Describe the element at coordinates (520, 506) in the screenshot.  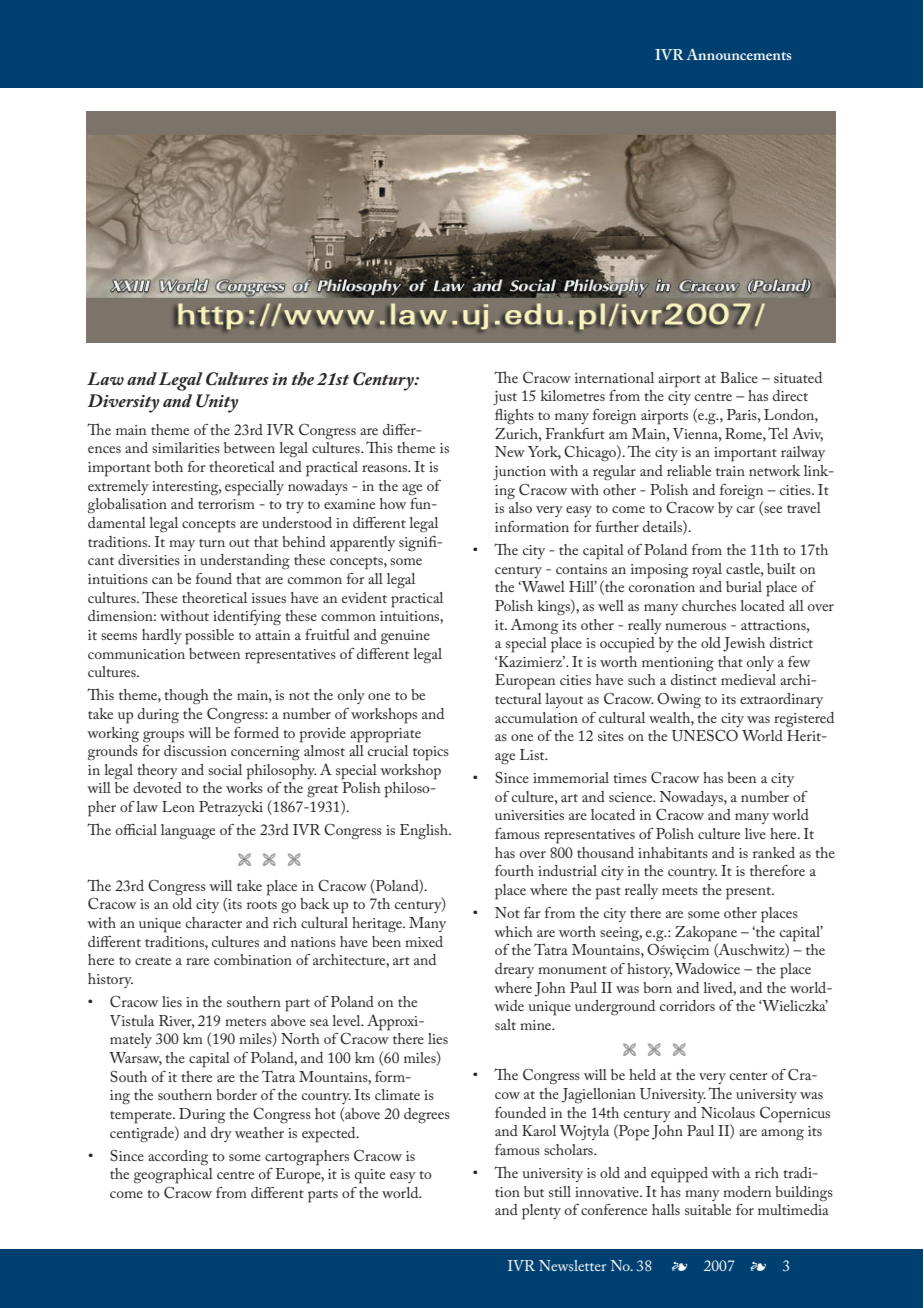
I see `also` at that location.
